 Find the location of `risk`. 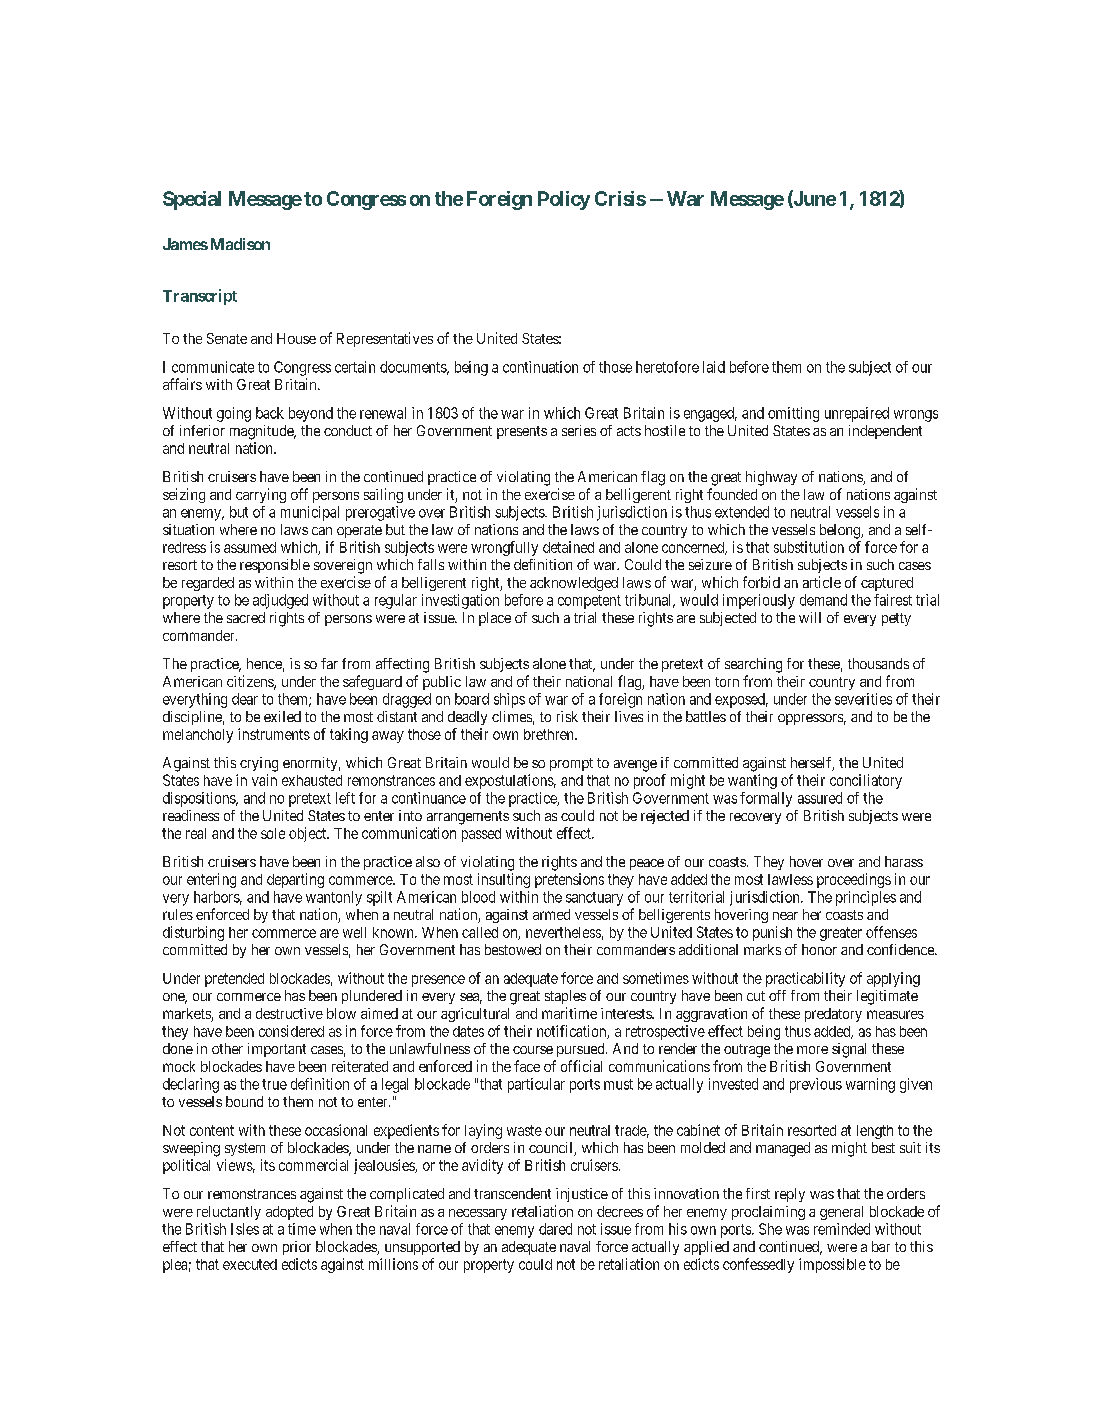

risk is located at coordinates (567, 716).
